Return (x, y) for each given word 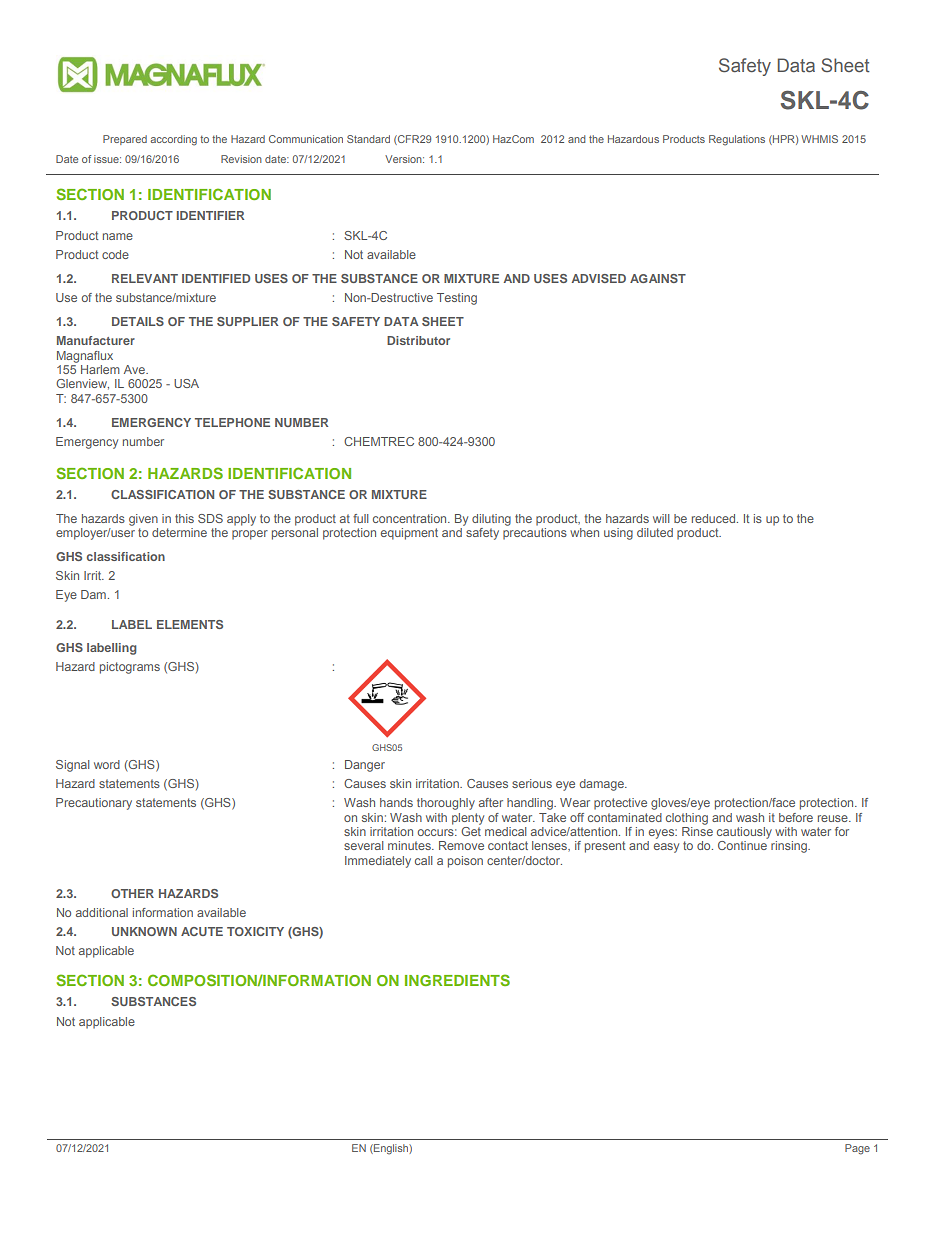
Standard (368, 139)
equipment (409, 534)
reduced (715, 518)
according (173, 140)
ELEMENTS (190, 624)
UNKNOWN (144, 931)
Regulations (737, 140)
